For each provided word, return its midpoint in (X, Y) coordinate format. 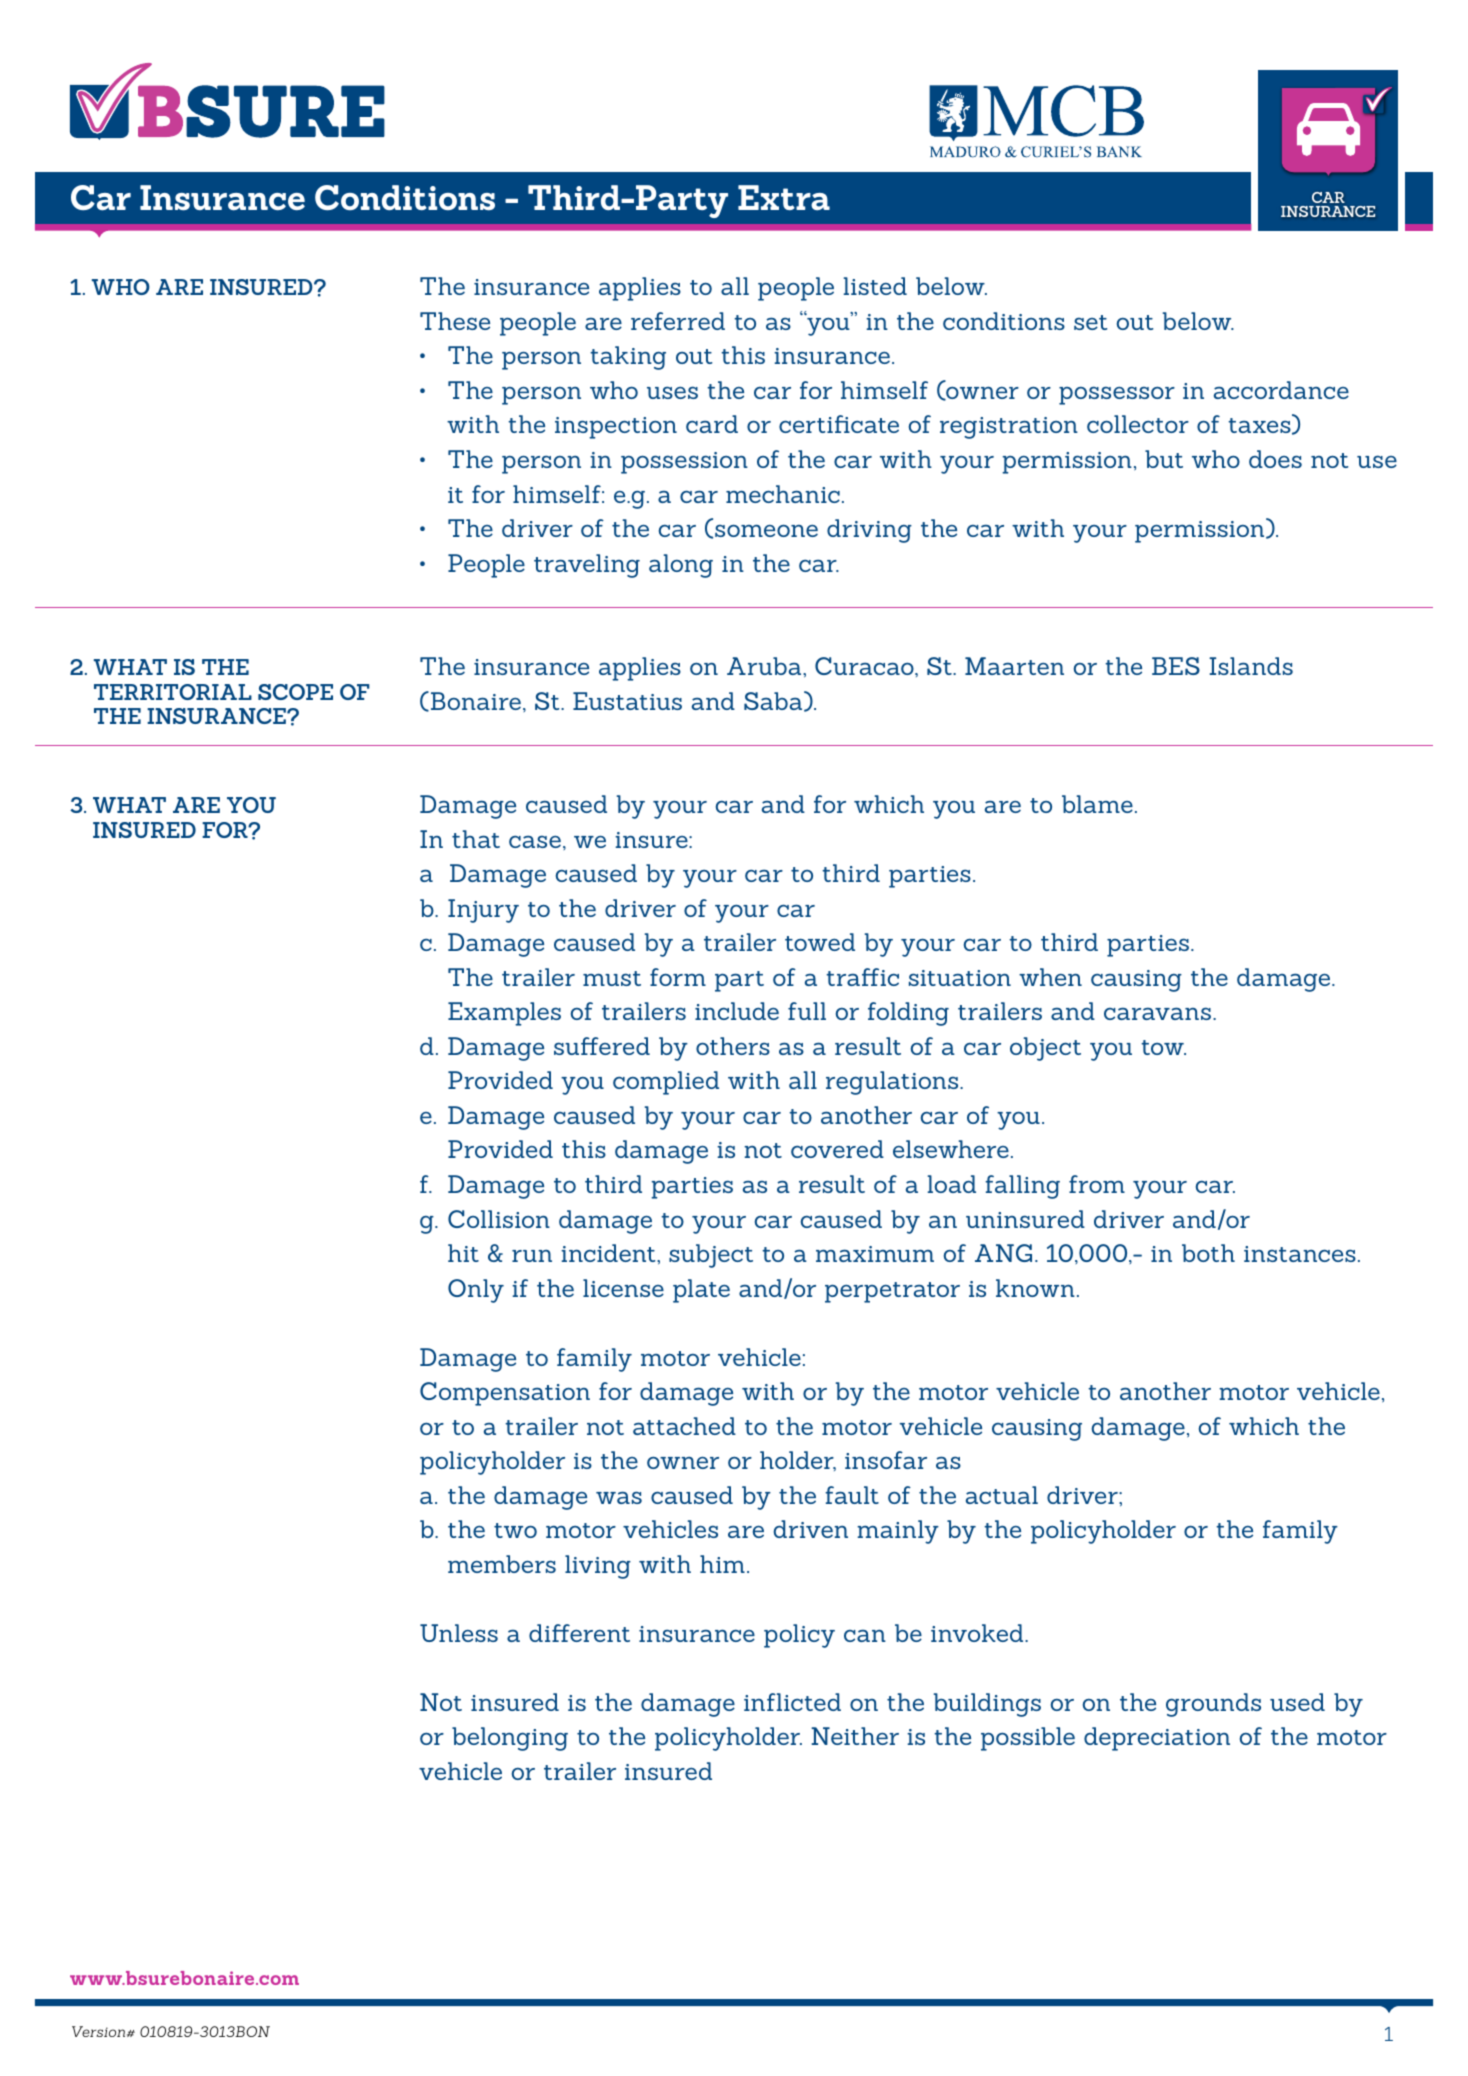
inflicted (792, 1702)
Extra (784, 198)
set (1090, 322)
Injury (483, 911)
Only (476, 1291)
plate (701, 1291)
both (1208, 1253)
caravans (1159, 1013)
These (455, 321)
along (681, 566)
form (678, 977)
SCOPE (295, 692)
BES (1176, 666)
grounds (1213, 1705)
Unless (459, 1633)
